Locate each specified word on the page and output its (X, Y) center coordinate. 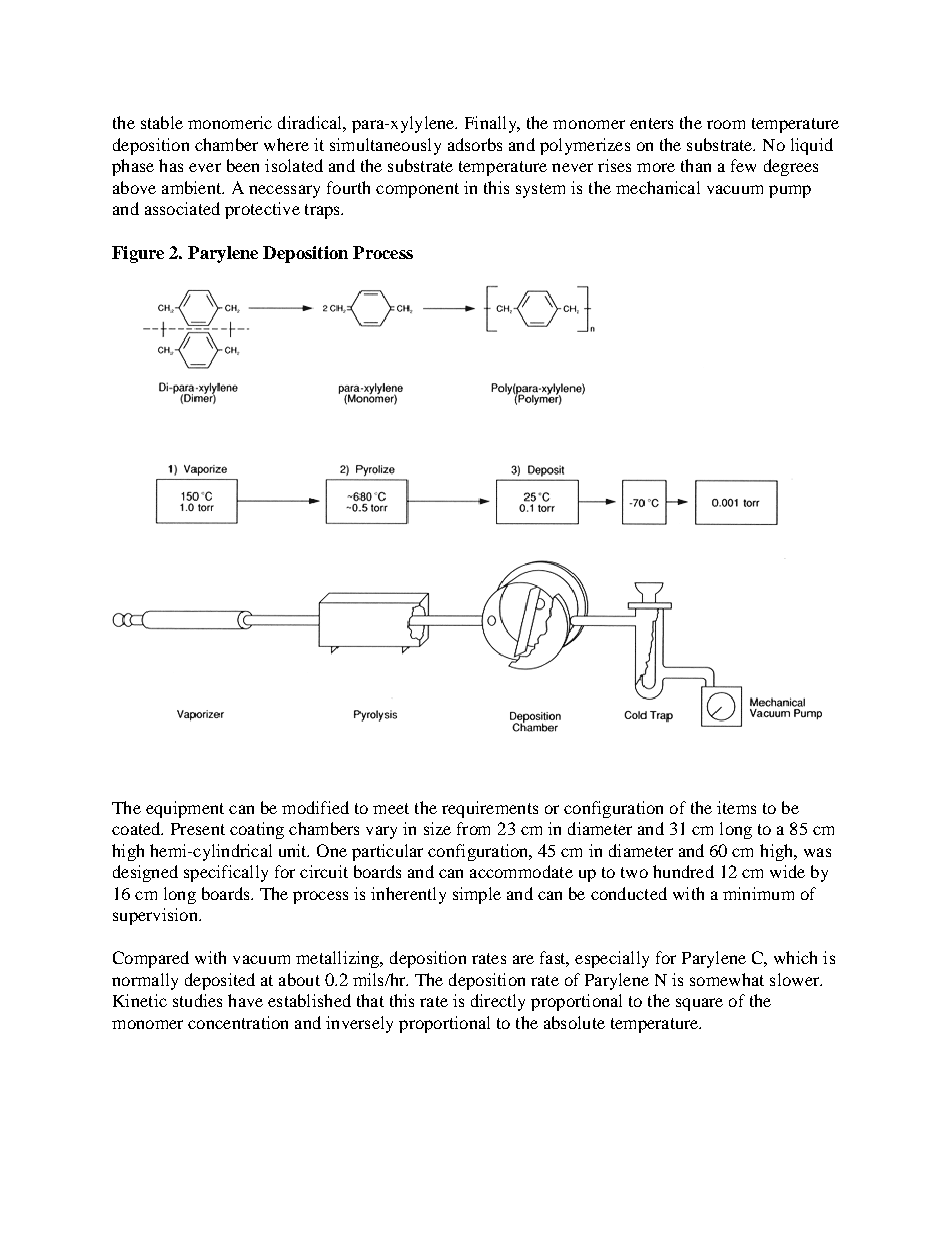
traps (324, 211)
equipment (185, 809)
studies (197, 1000)
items (736, 807)
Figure (138, 254)
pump (790, 191)
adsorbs (475, 144)
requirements (490, 809)
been (243, 165)
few (743, 165)
